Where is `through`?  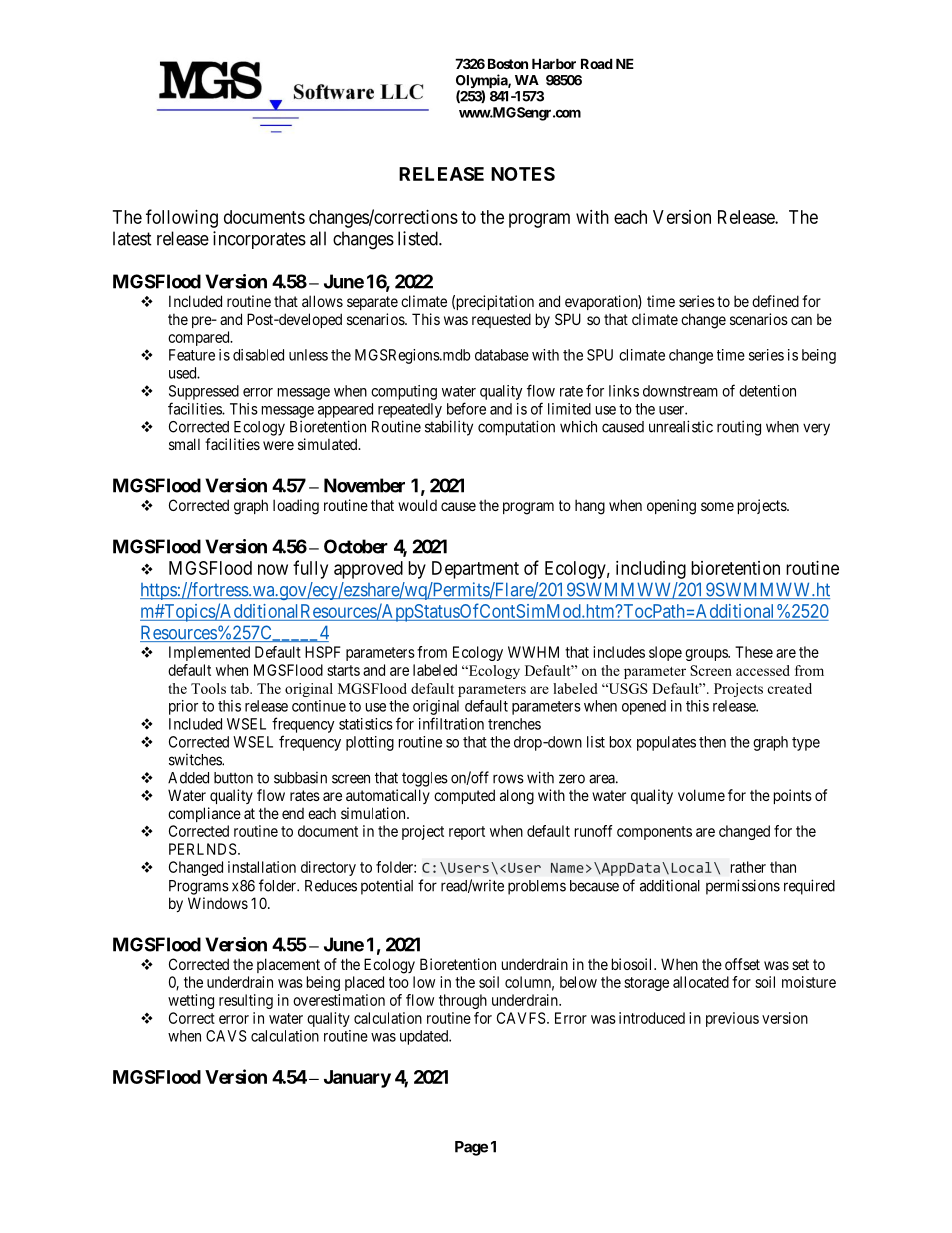 through is located at coordinates (463, 1001).
